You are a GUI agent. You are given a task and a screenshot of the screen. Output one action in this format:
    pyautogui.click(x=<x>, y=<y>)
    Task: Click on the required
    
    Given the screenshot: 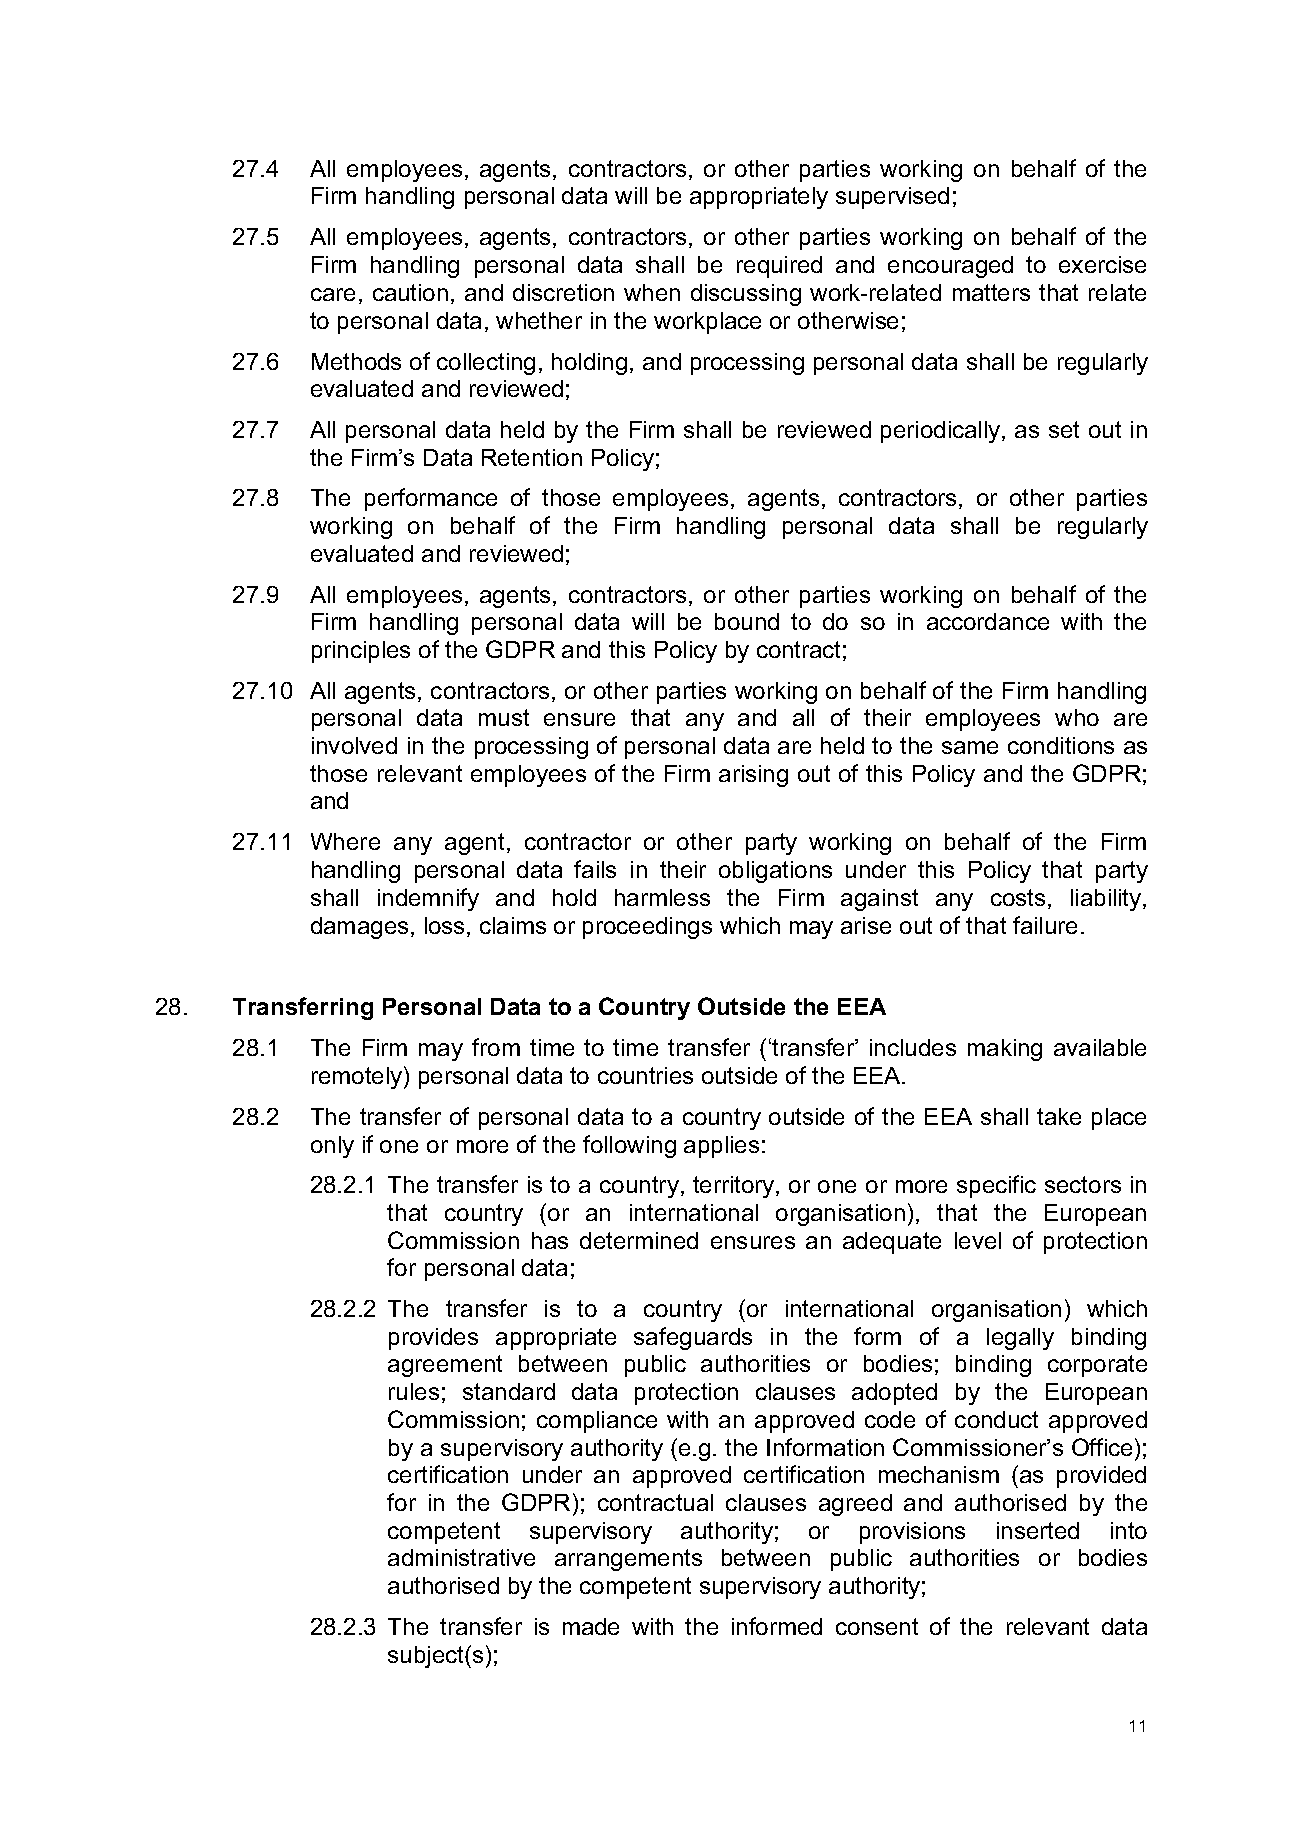 What is the action you would take?
    pyautogui.click(x=779, y=267)
